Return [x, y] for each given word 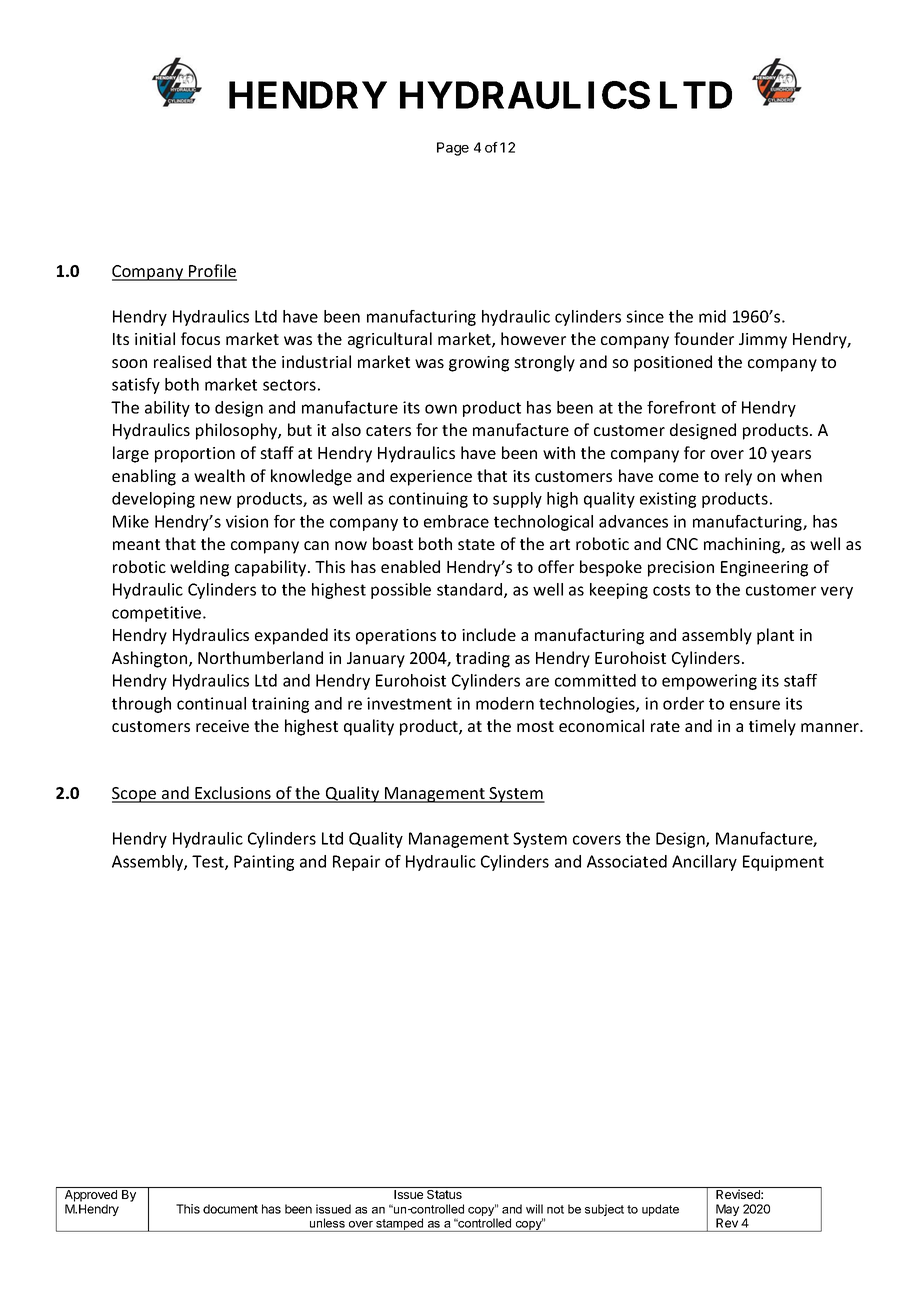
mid [712, 316]
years [791, 456]
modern [505, 703]
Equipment [783, 863]
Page [453, 149]
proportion [195, 455]
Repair [356, 863]
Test [209, 862]
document [230, 1209]
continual [211, 703]
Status [444, 1194]
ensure [755, 705]
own [441, 409]
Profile [212, 272]
